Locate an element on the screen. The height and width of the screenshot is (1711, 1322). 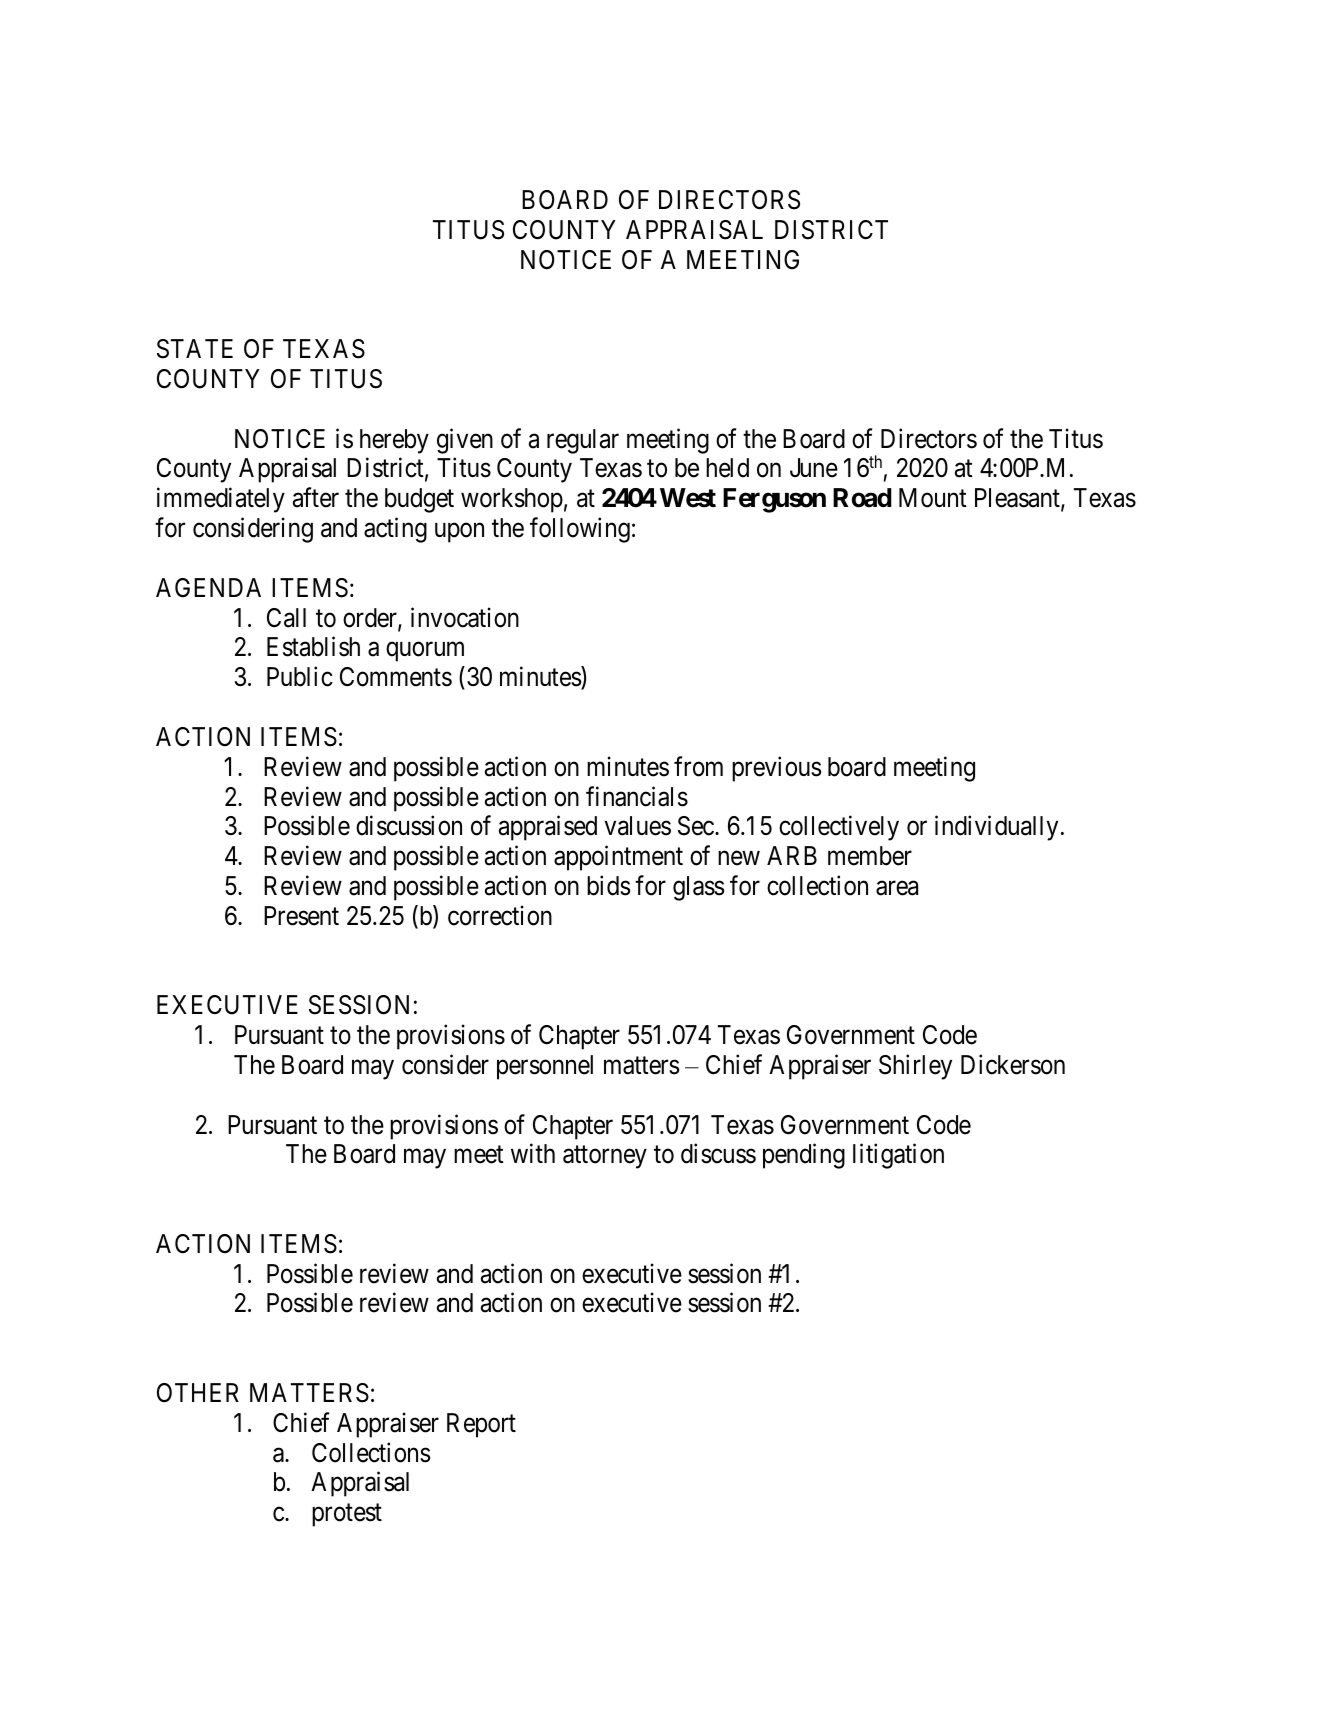
STATE is located at coordinates (195, 349).
